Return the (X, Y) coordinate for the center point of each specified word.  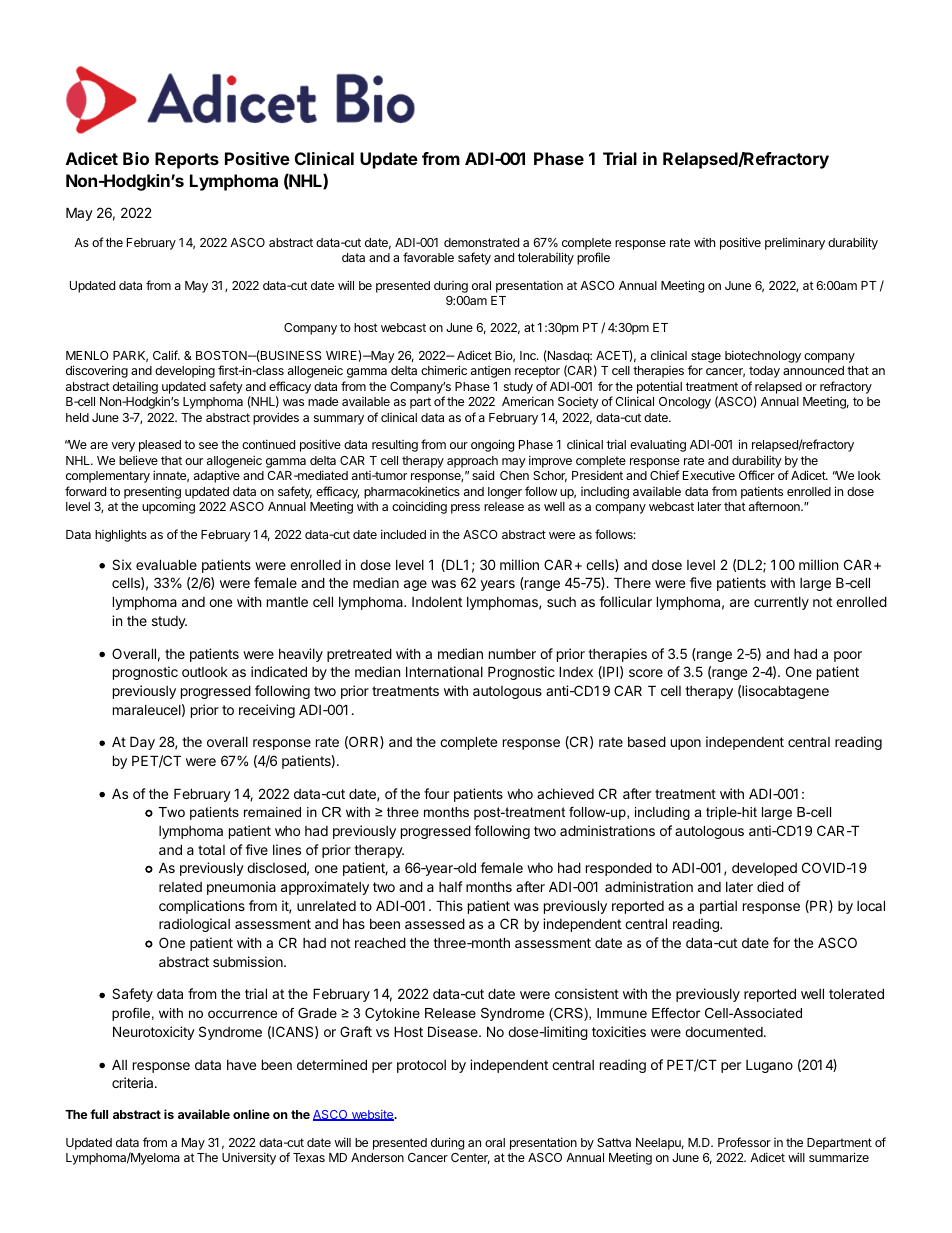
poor (848, 656)
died (770, 886)
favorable (428, 257)
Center (470, 1158)
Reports (187, 160)
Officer (757, 475)
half (451, 886)
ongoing (492, 445)
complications (202, 907)
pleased (160, 446)
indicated (279, 671)
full (99, 1114)
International (444, 671)
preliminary (795, 243)
